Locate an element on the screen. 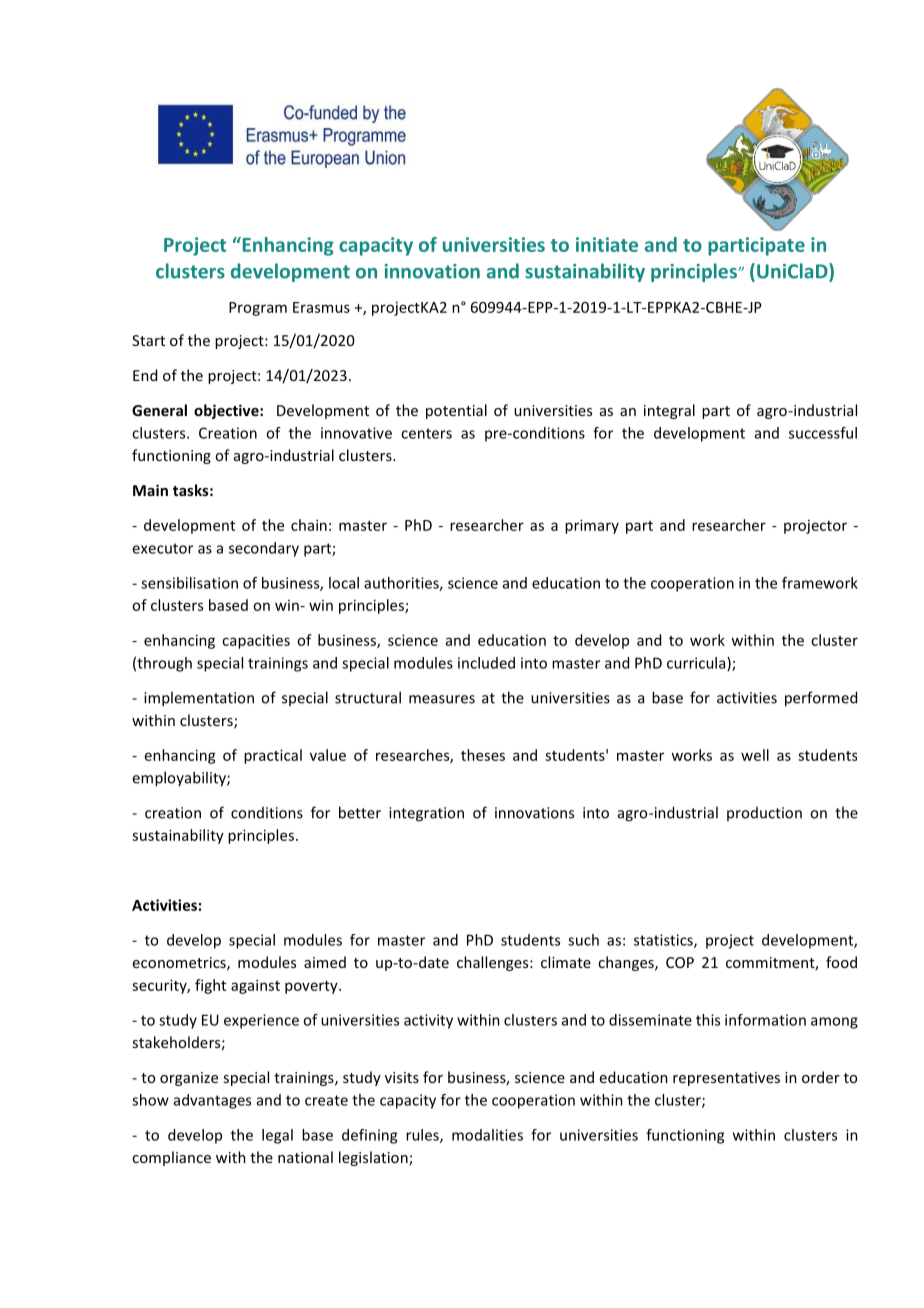  integral is located at coordinates (669, 411).
